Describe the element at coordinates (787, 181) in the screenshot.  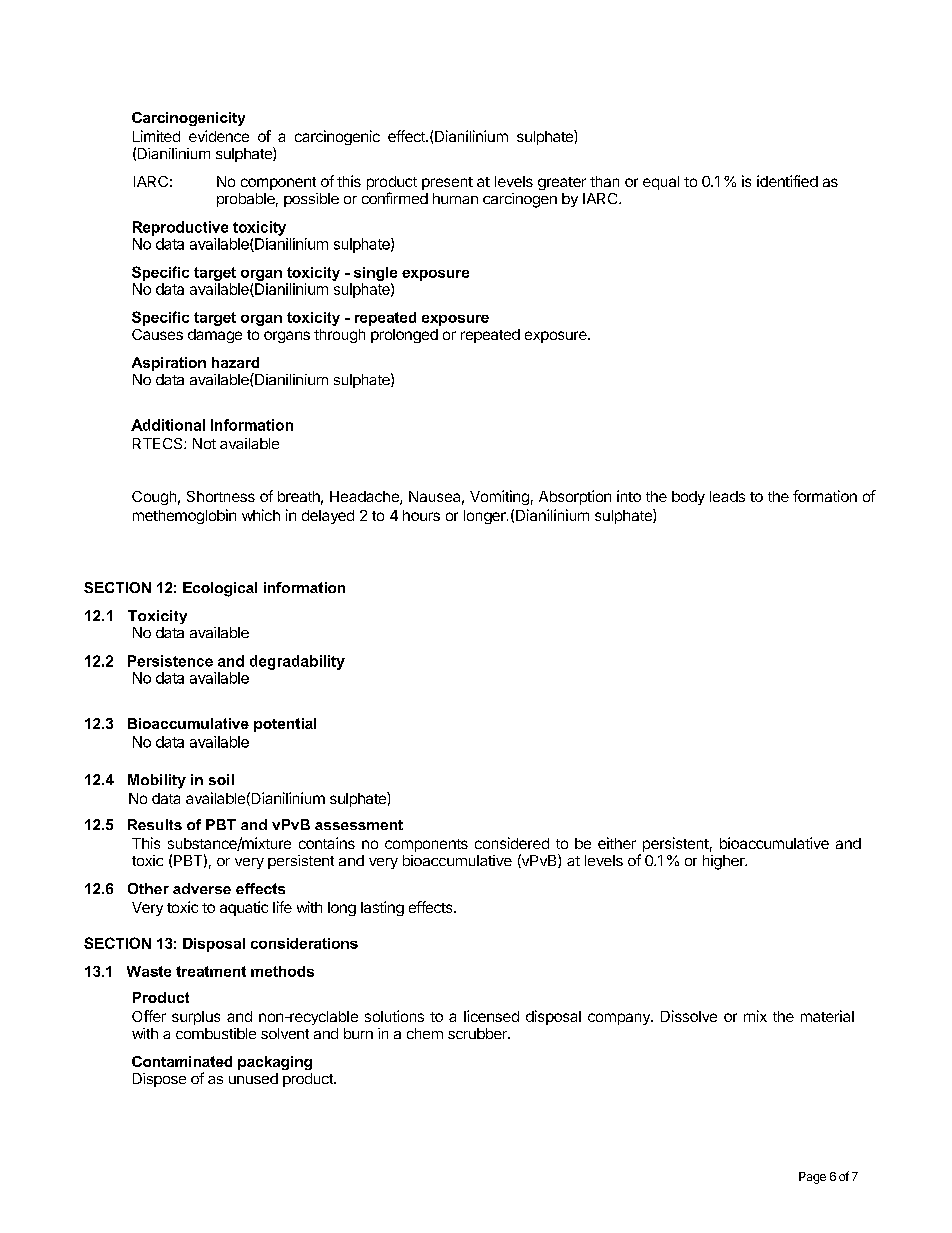
I see `identified` at that location.
